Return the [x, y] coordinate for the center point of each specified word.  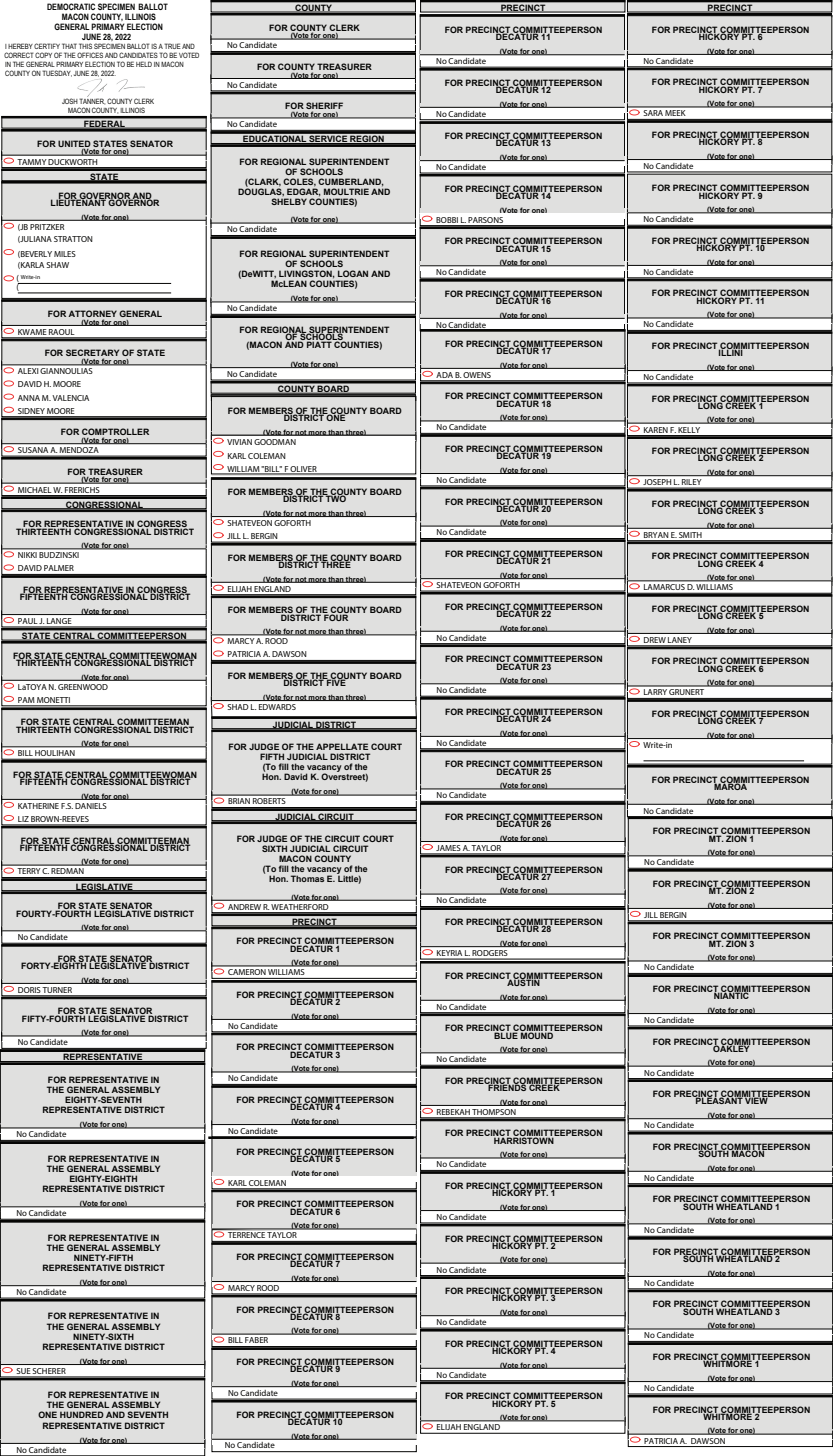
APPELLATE [342, 746]
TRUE [172, 46]
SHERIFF [324, 107]
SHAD [238, 707]
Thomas [307, 878]
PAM [26, 700]
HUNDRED [82, 1414]
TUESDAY [57, 73]
